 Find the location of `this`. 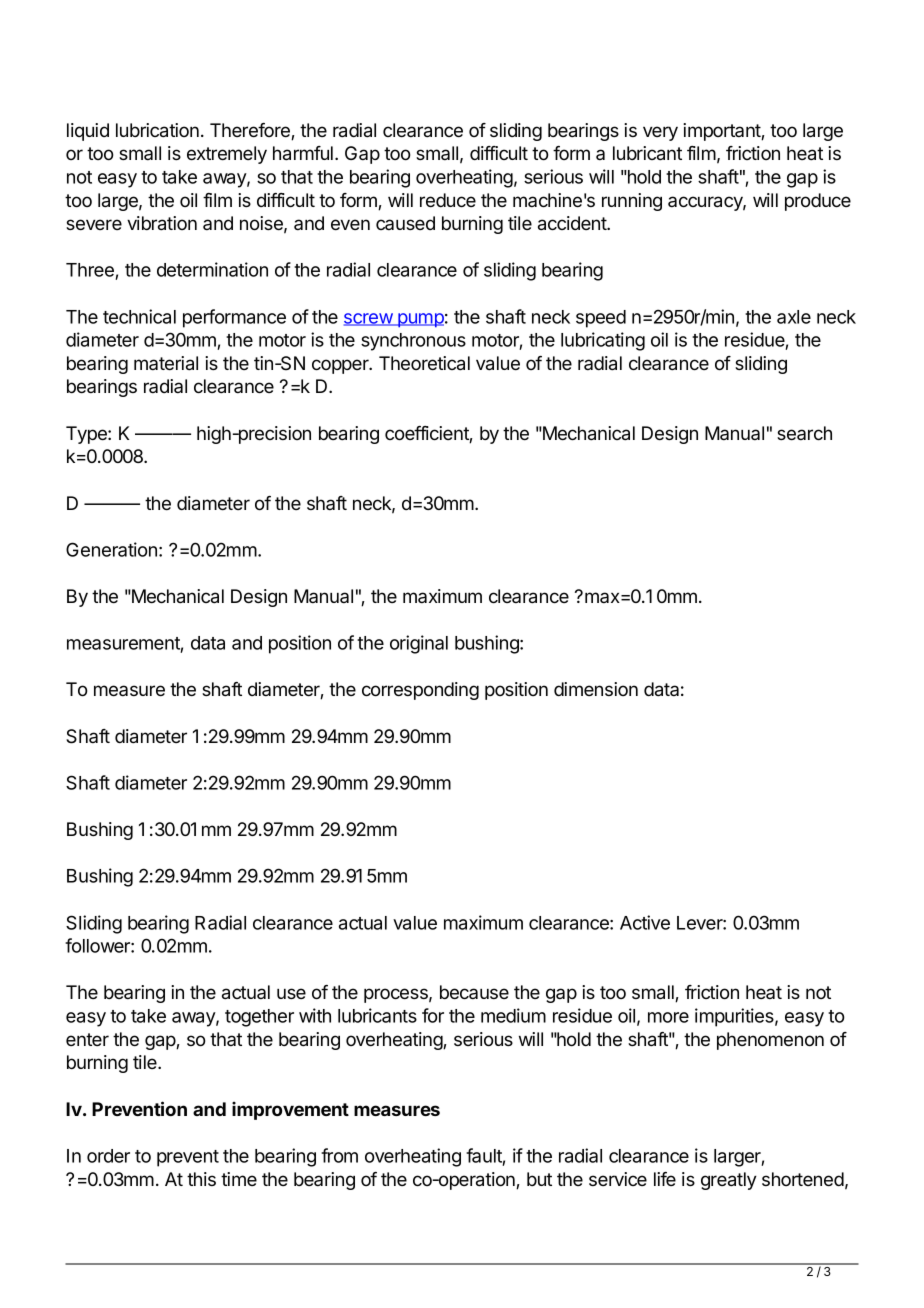

this is located at coordinates (201, 1179).
